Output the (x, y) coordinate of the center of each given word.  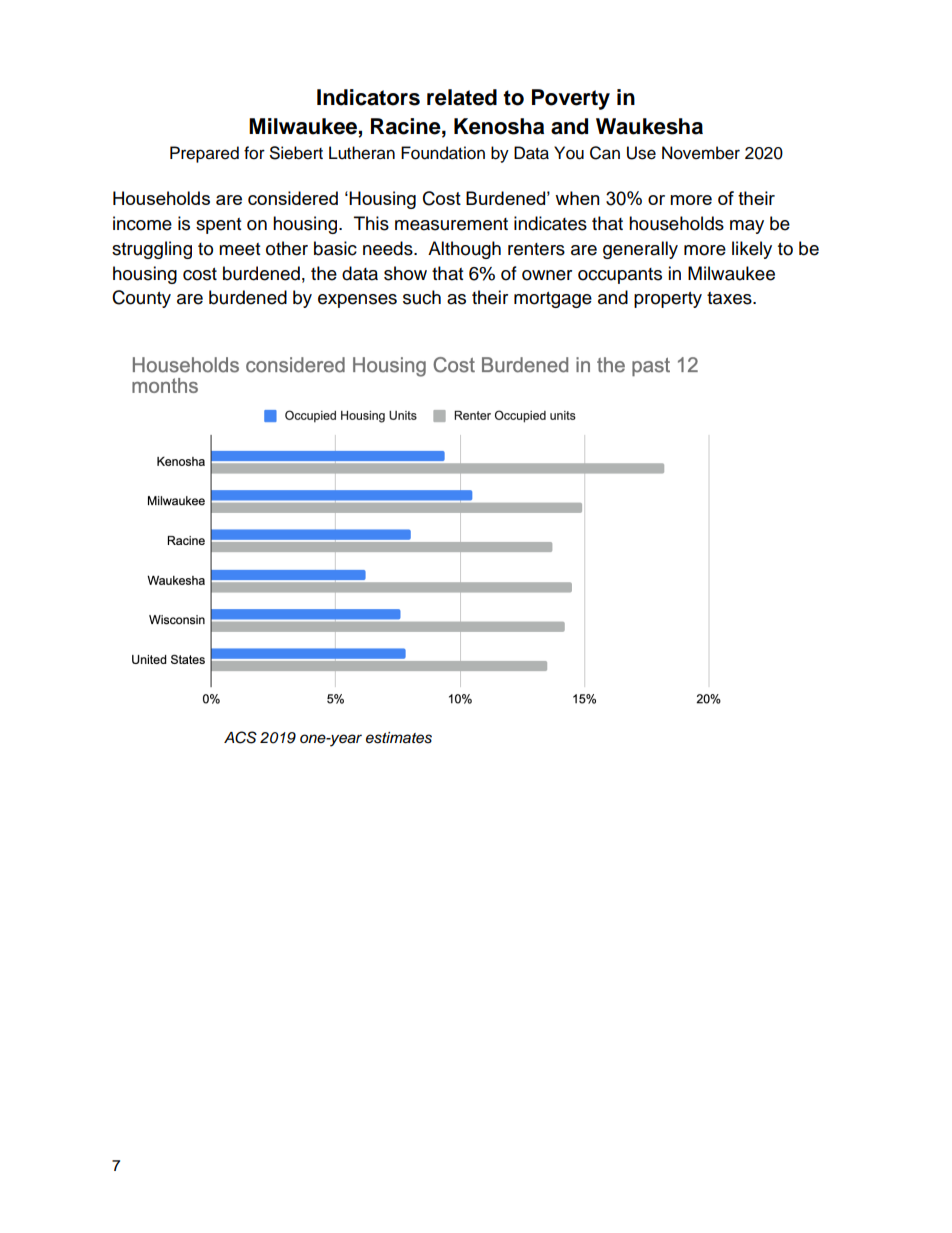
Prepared (204, 154)
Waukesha (649, 126)
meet (239, 249)
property (668, 300)
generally (640, 250)
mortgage (553, 300)
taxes (730, 298)
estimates (399, 738)
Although (464, 250)
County (141, 299)
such (422, 297)
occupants (620, 276)
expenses (357, 301)
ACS (240, 737)
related (462, 97)
